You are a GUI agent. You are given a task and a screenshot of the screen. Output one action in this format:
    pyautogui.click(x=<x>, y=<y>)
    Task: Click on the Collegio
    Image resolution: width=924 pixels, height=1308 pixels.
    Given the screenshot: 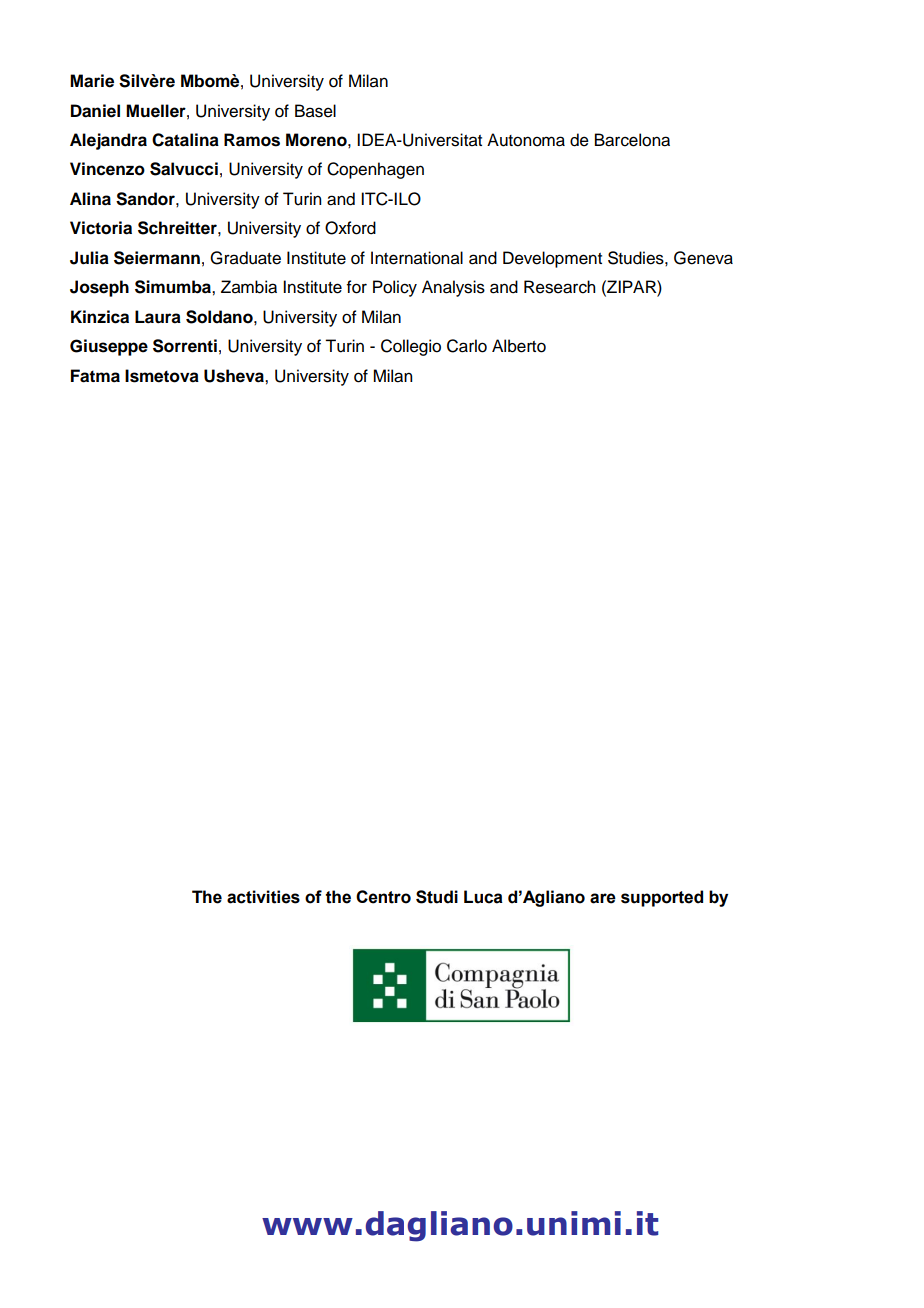 What is the action you would take?
    pyautogui.click(x=411, y=347)
